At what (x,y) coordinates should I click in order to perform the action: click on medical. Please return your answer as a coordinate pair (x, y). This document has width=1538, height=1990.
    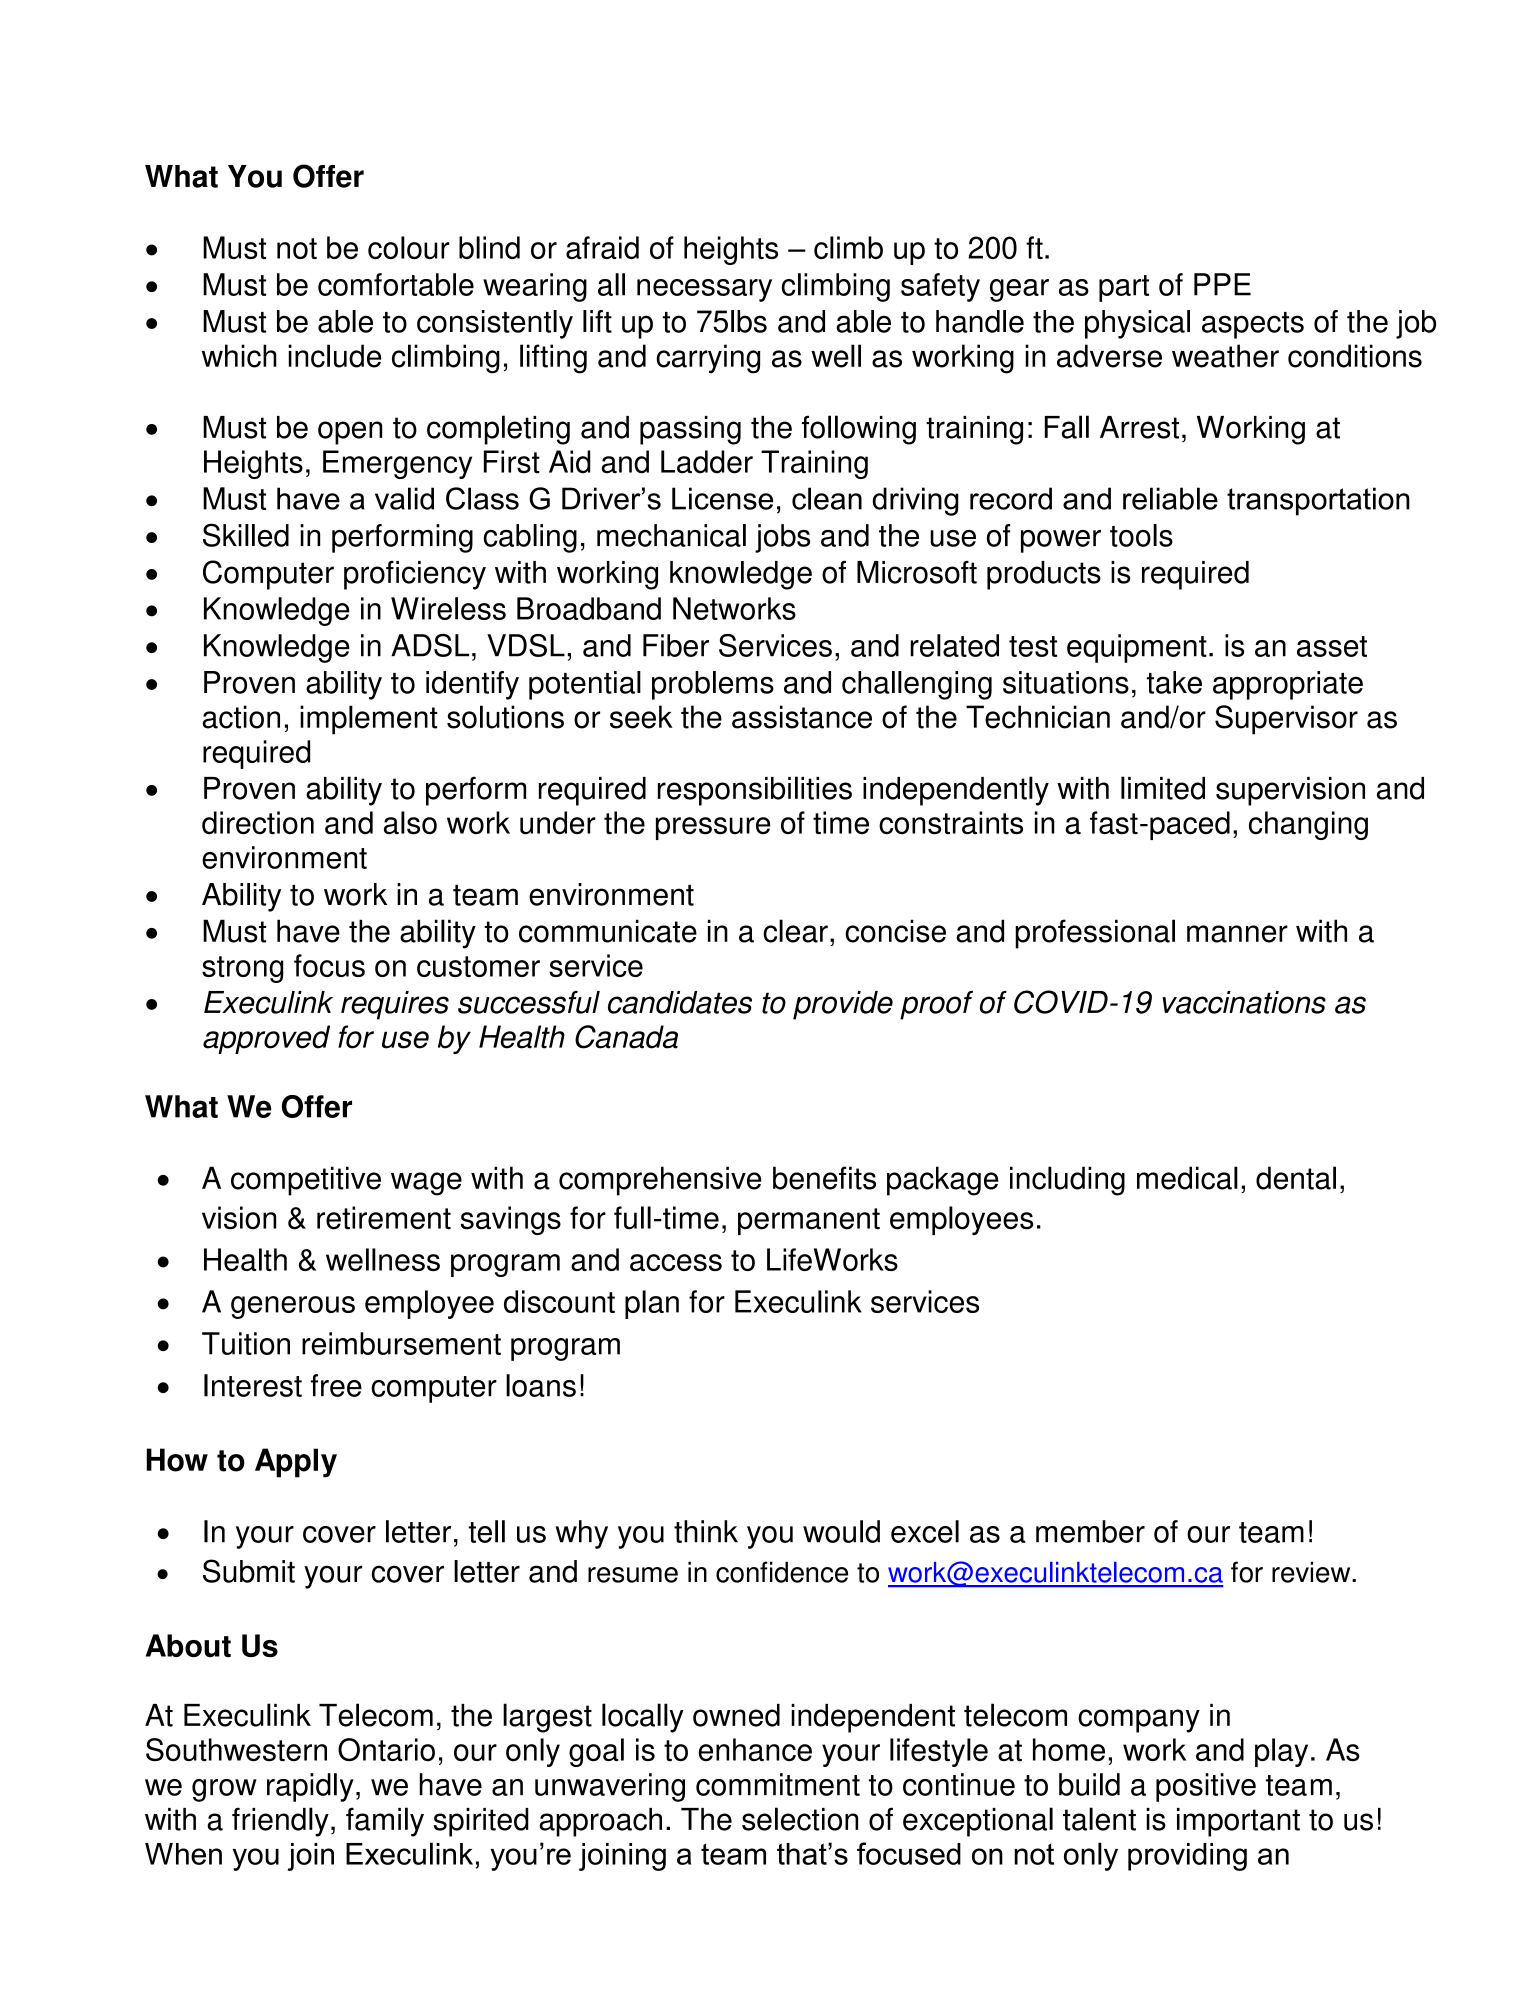
    Looking at the image, I should click on (1187, 1178).
